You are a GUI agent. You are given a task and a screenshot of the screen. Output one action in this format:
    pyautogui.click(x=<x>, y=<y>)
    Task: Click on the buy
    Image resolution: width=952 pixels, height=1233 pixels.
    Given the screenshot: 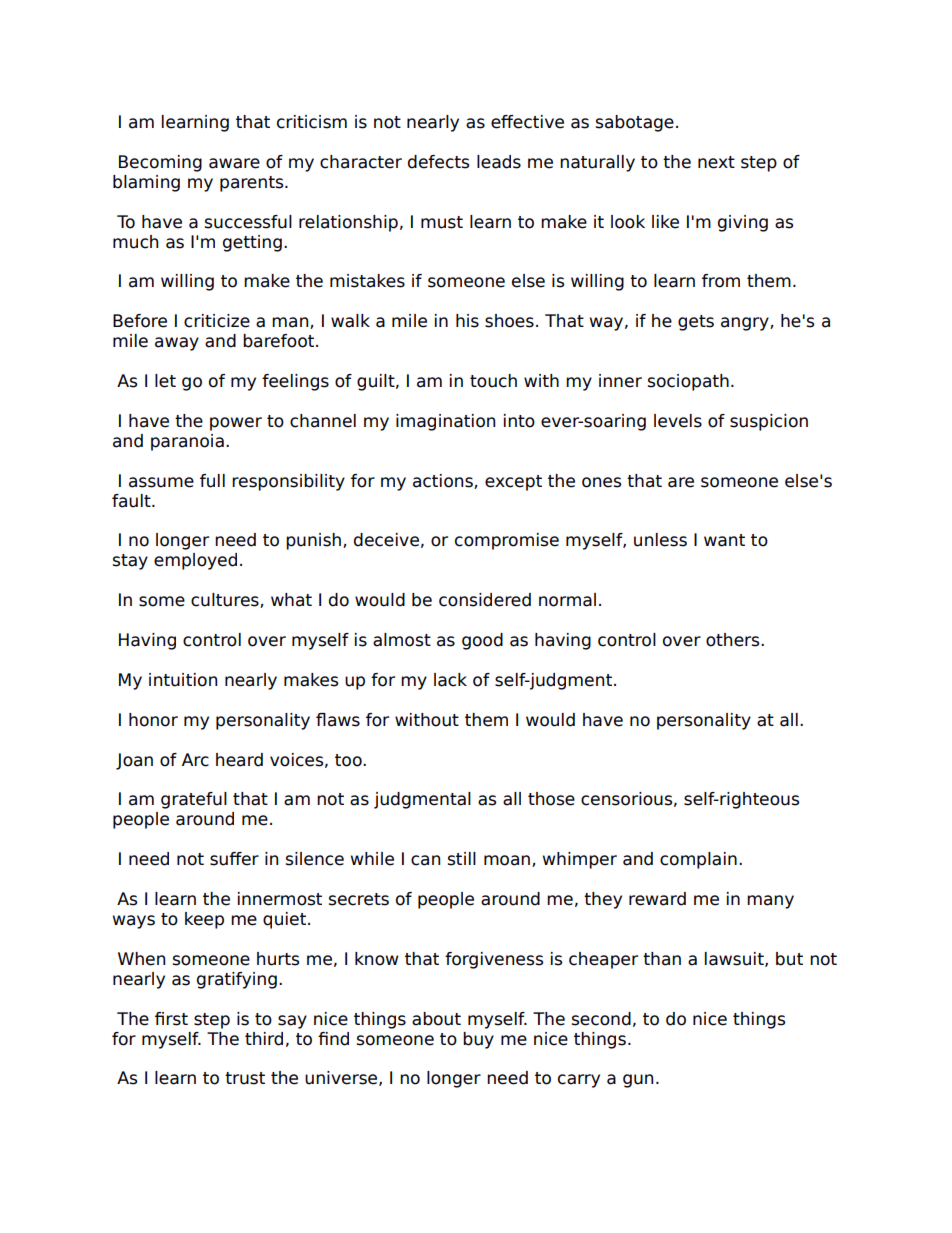 What is the action you would take?
    pyautogui.click(x=478, y=1040)
